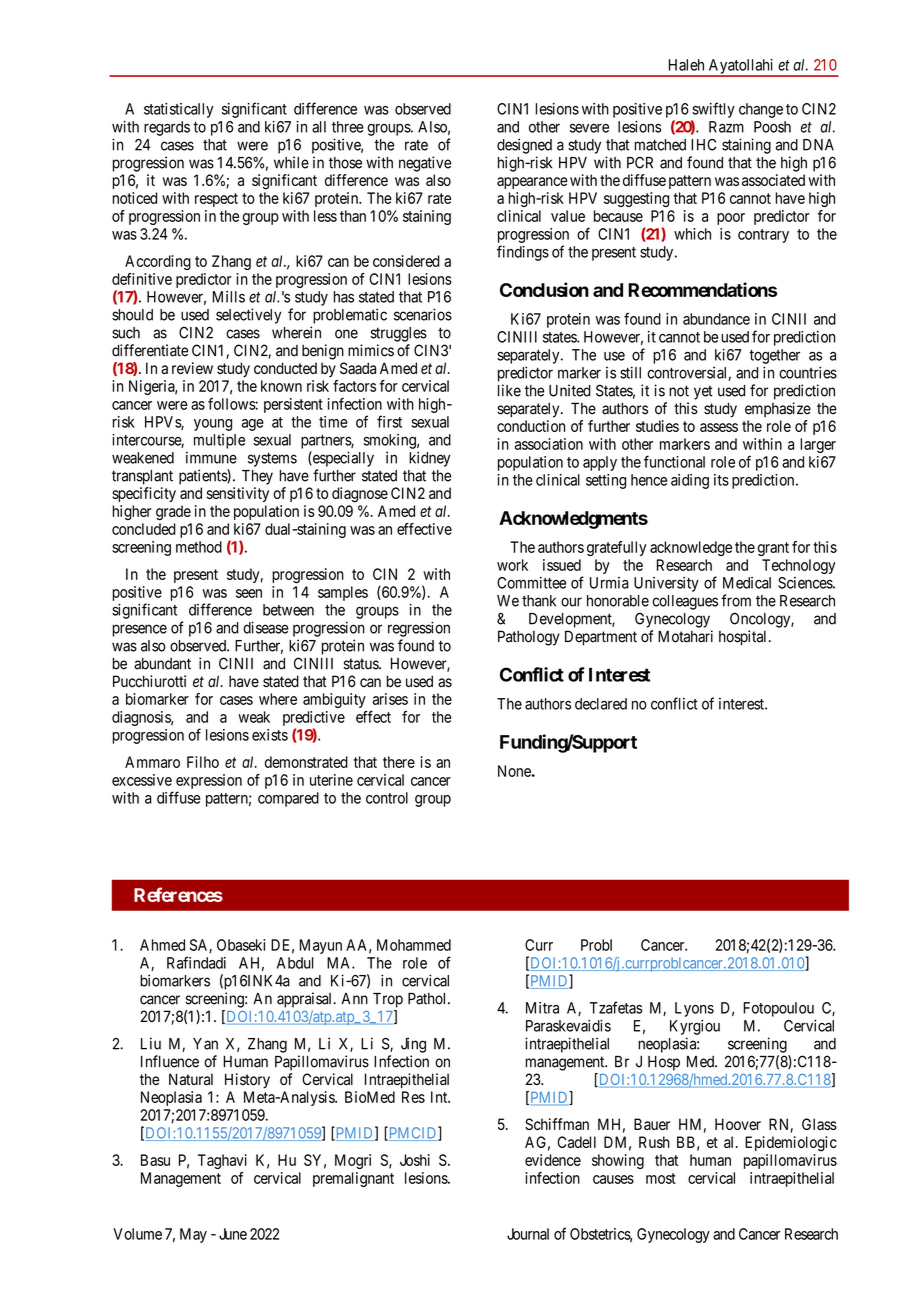 The height and width of the screenshot is (1308, 924). I want to click on designed, so click(524, 146).
